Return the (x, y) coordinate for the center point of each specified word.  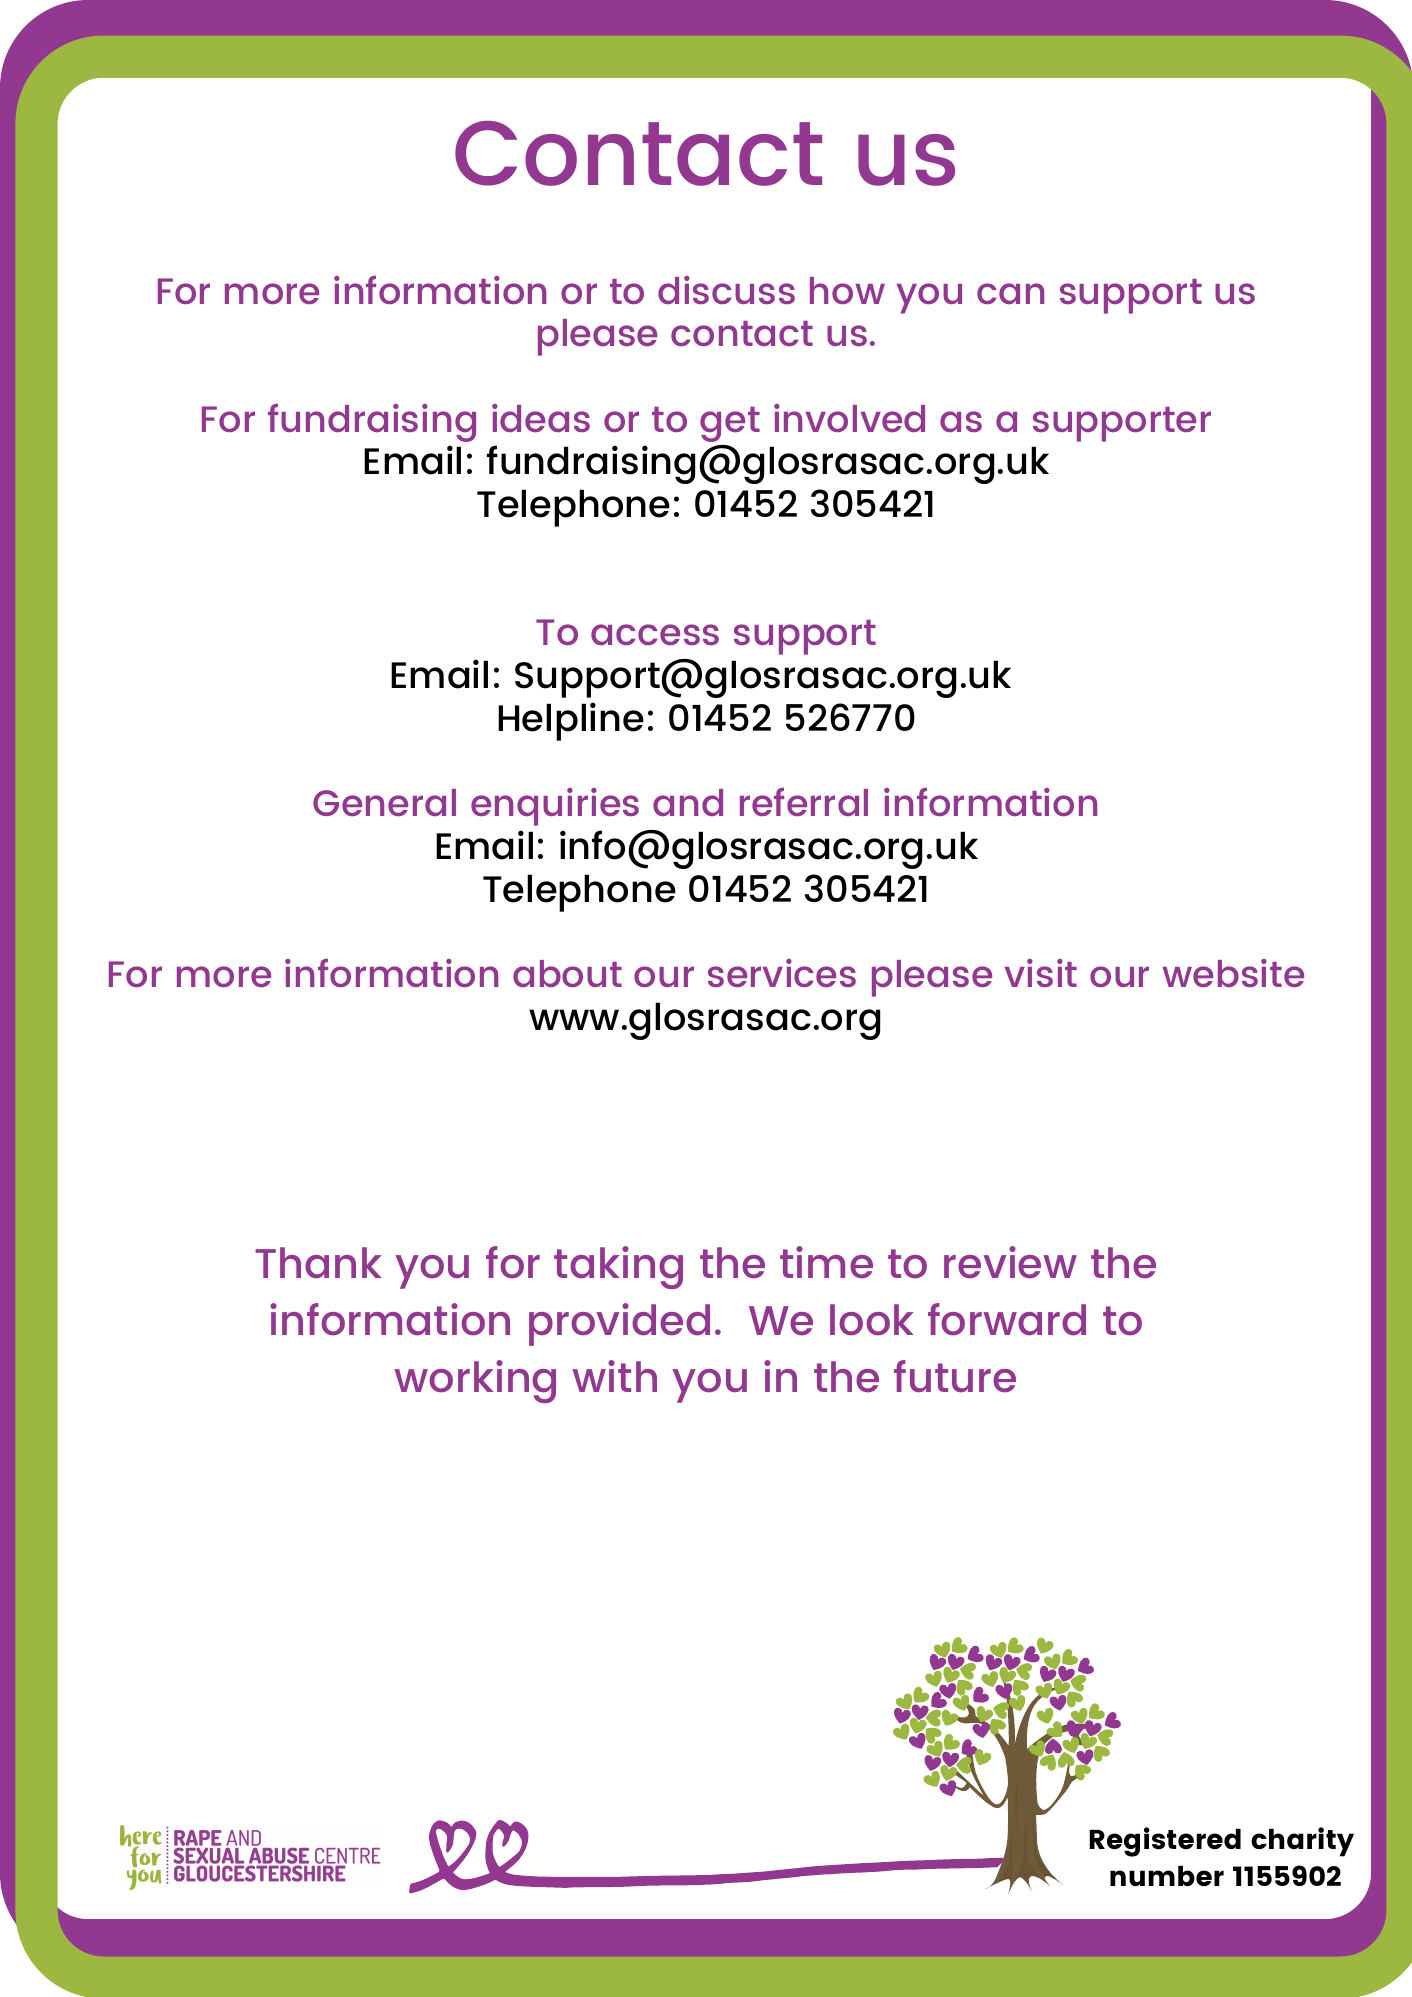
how (847, 290)
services (782, 973)
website (1233, 973)
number (1167, 1876)
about (567, 973)
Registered (1165, 1842)
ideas (541, 418)
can (1010, 293)
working (475, 1381)
